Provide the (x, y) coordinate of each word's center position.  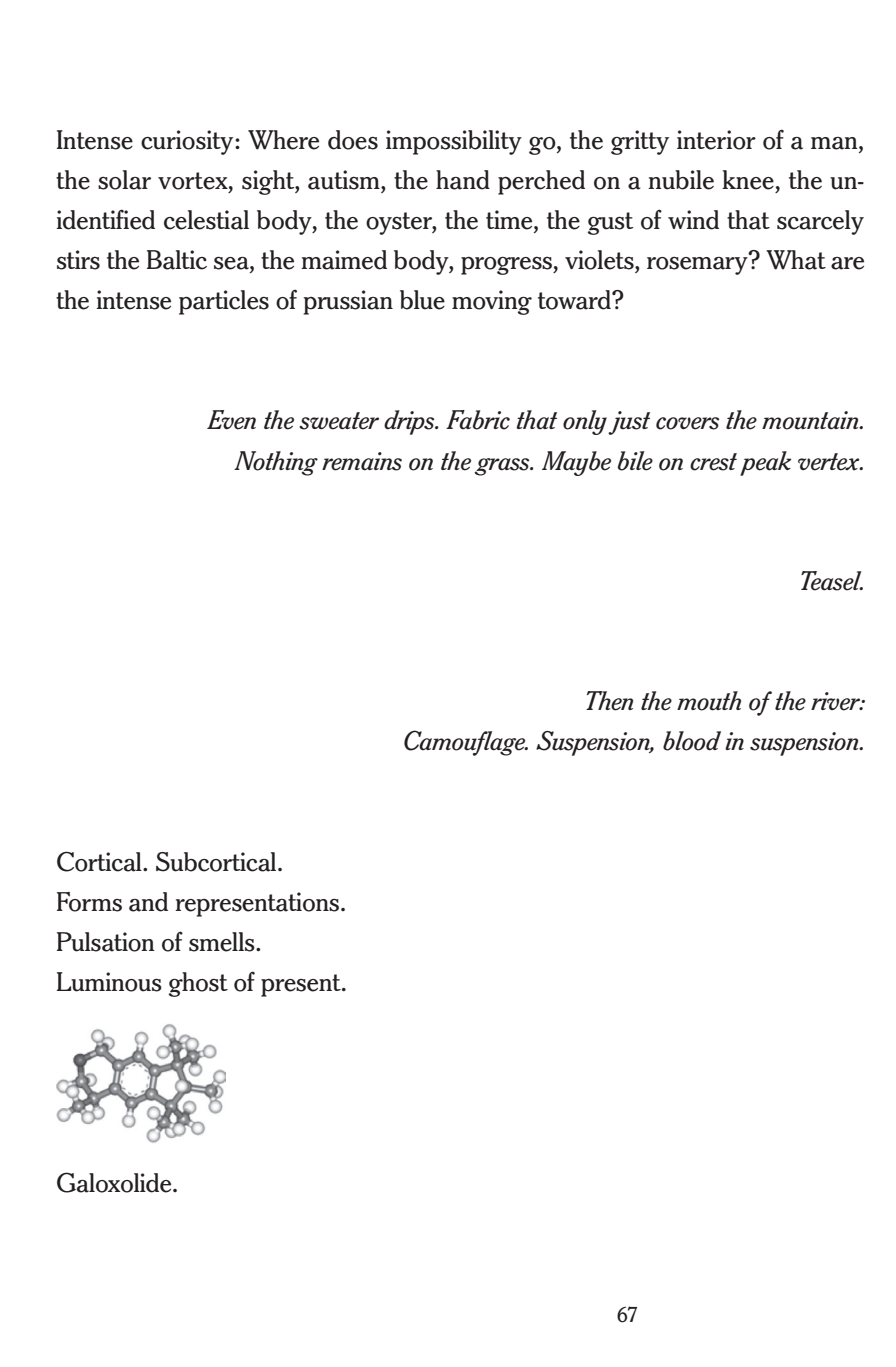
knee (748, 180)
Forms (89, 902)
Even (231, 420)
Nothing (276, 463)
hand (463, 180)
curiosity (188, 142)
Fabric (478, 420)
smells (223, 942)
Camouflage (466, 743)
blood (692, 741)
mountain (811, 420)
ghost (198, 984)
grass (503, 467)
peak (765, 463)
